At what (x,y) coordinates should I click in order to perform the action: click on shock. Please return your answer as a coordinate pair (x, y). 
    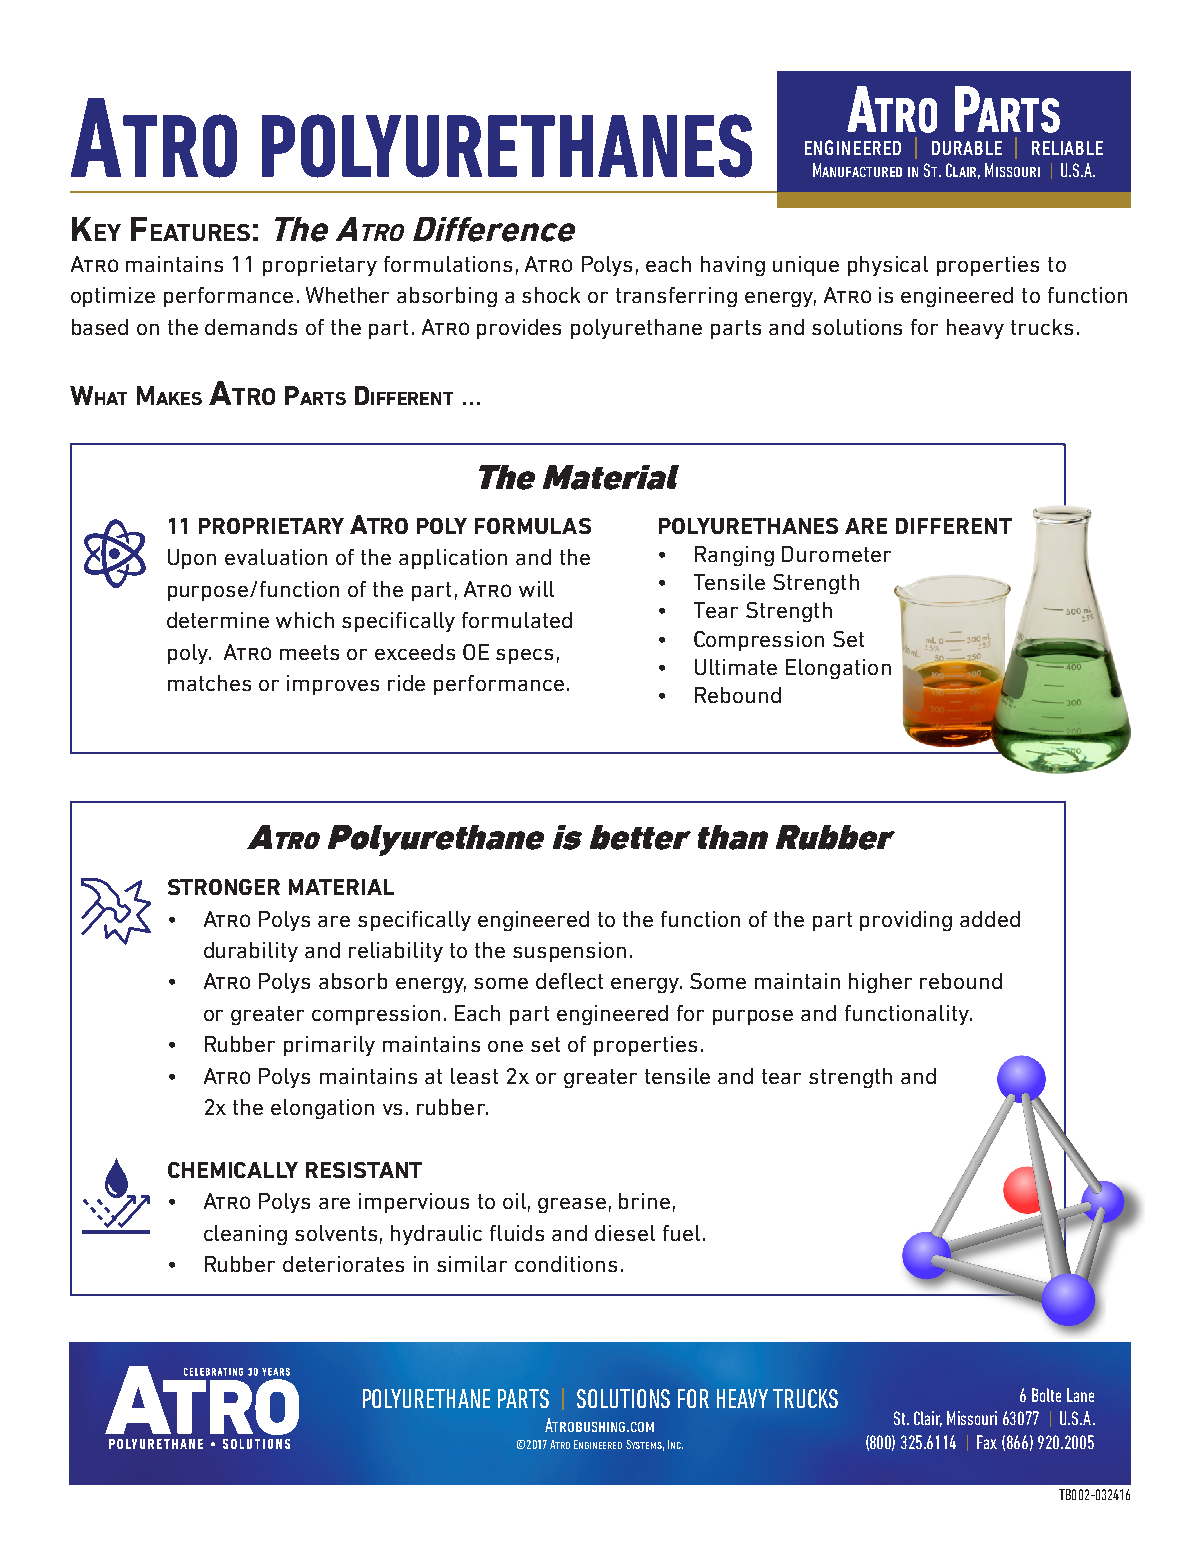
    Looking at the image, I should click on (551, 295).
